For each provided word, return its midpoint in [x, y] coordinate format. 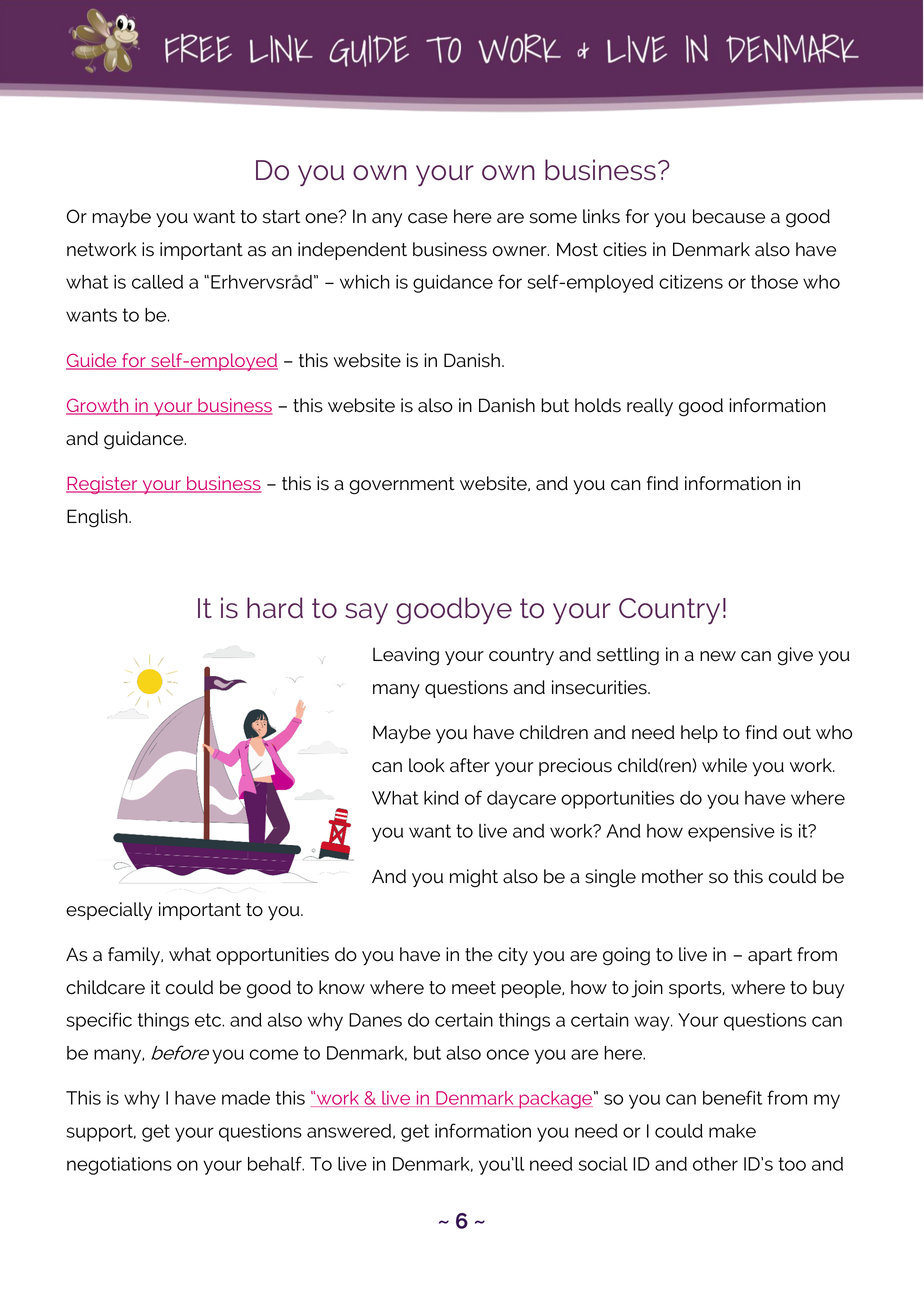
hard [275, 608]
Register [103, 485]
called [157, 282]
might [474, 878]
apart [770, 956]
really [650, 407]
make [732, 1131]
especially [109, 911]
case [428, 218]
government [402, 486]
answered [349, 1131]
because [729, 216]
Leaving [406, 656]
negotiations [119, 1166]
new [718, 656]
